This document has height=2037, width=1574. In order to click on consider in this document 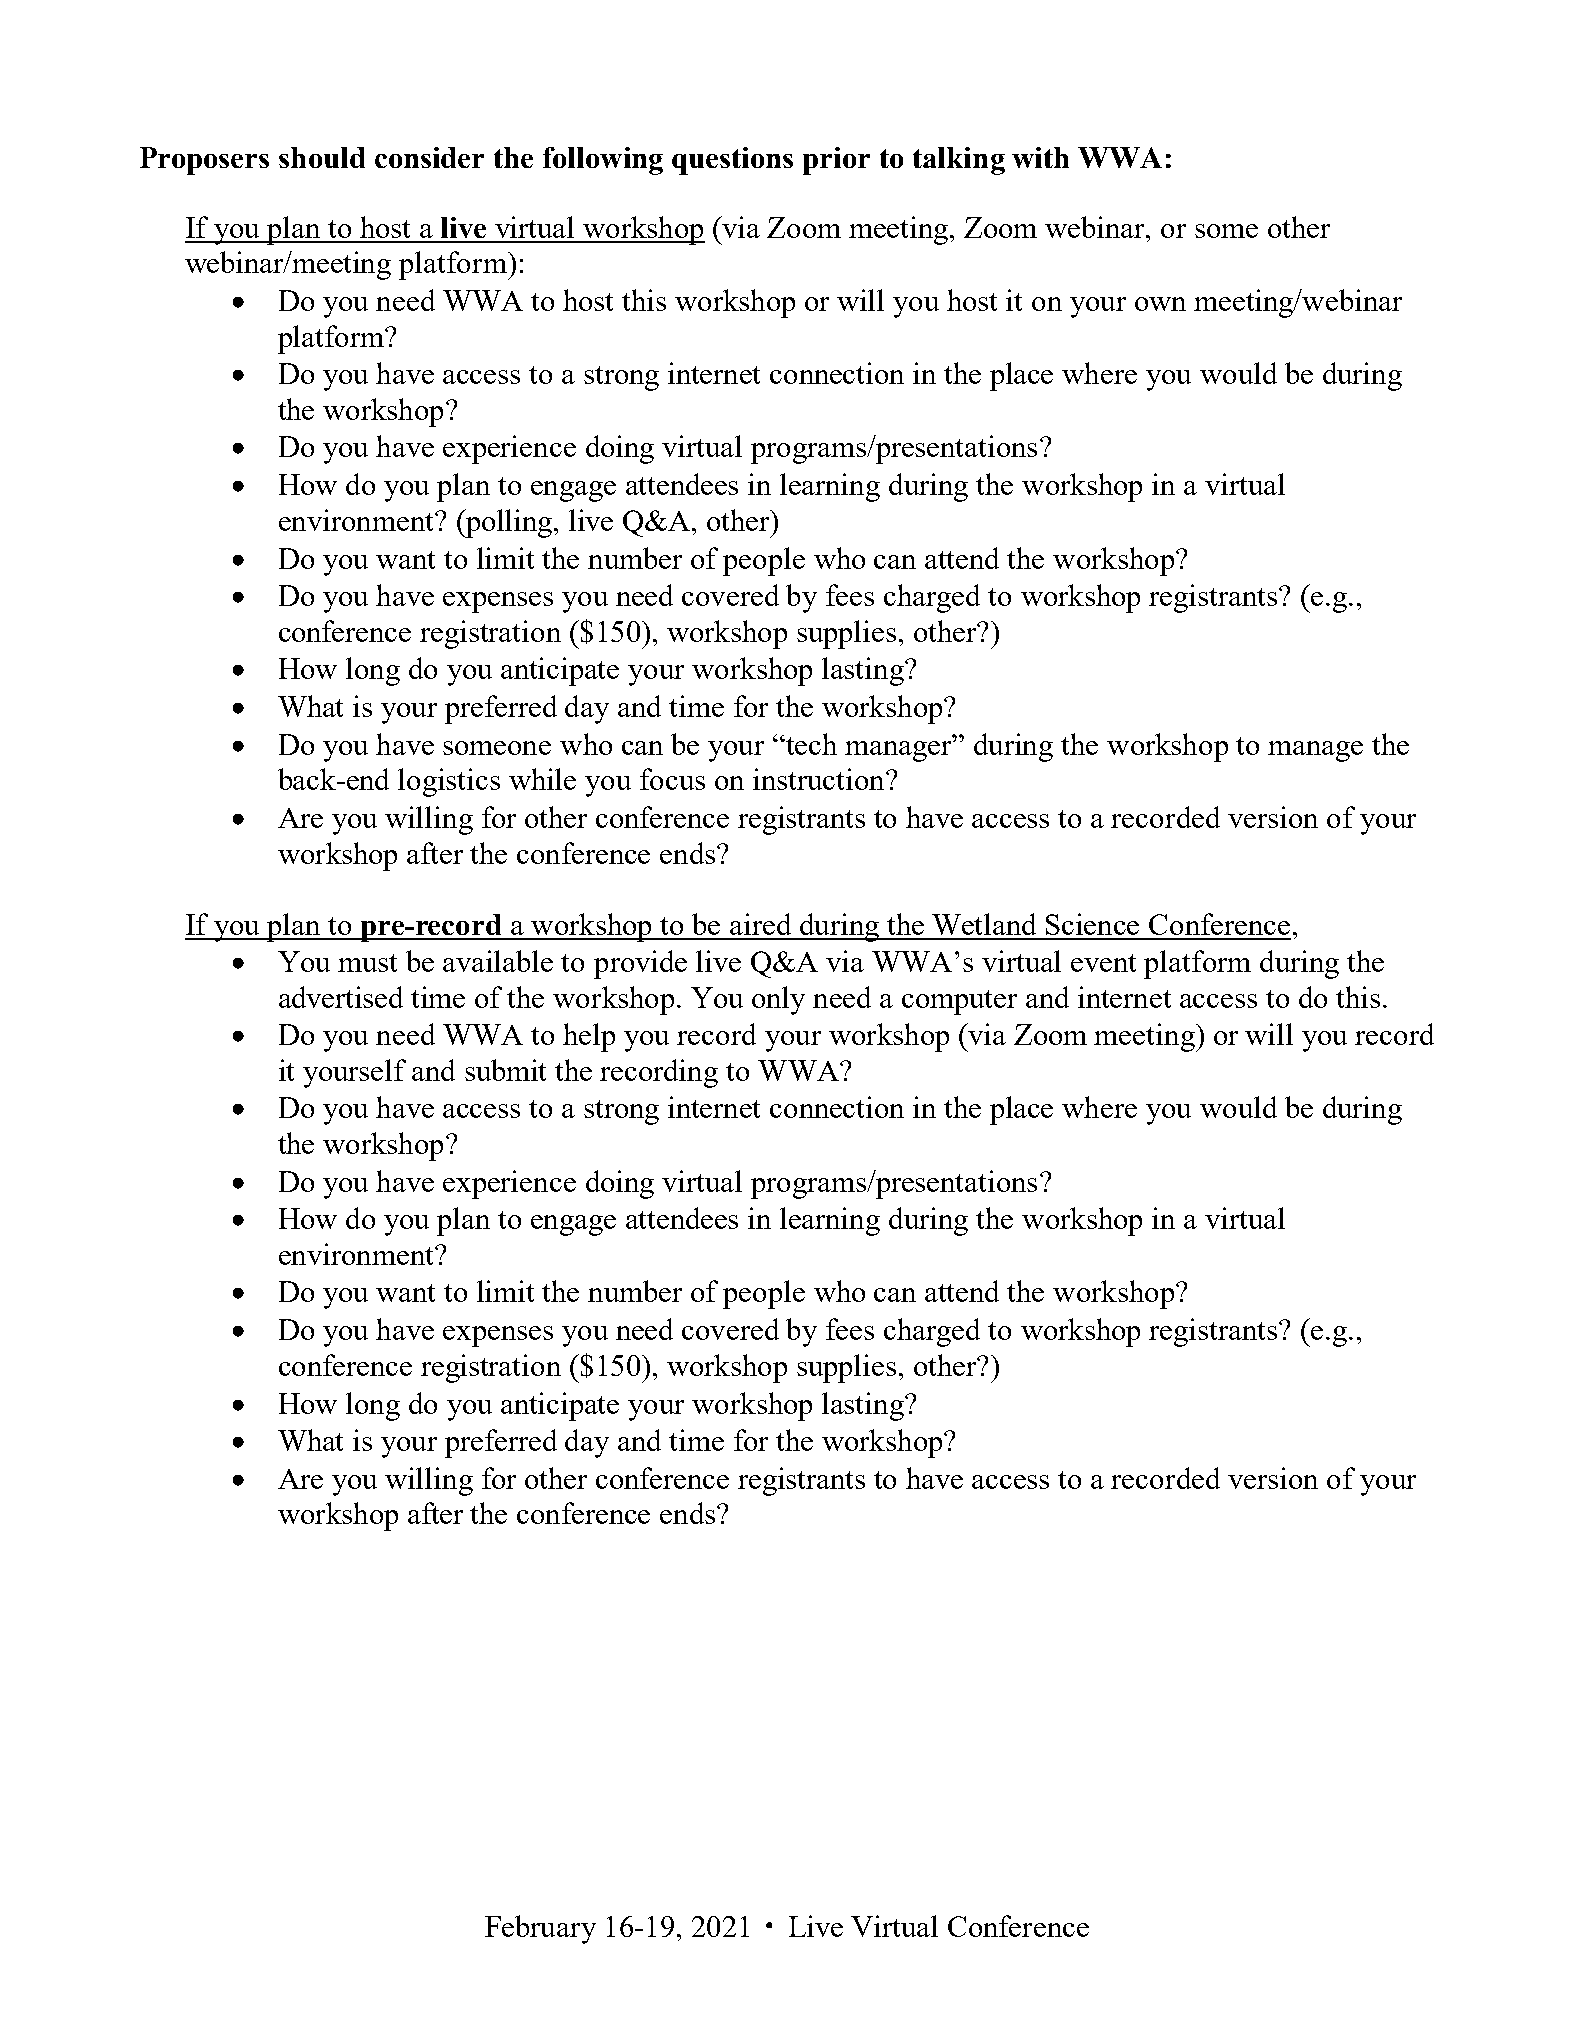, I will do `click(429, 157)`.
